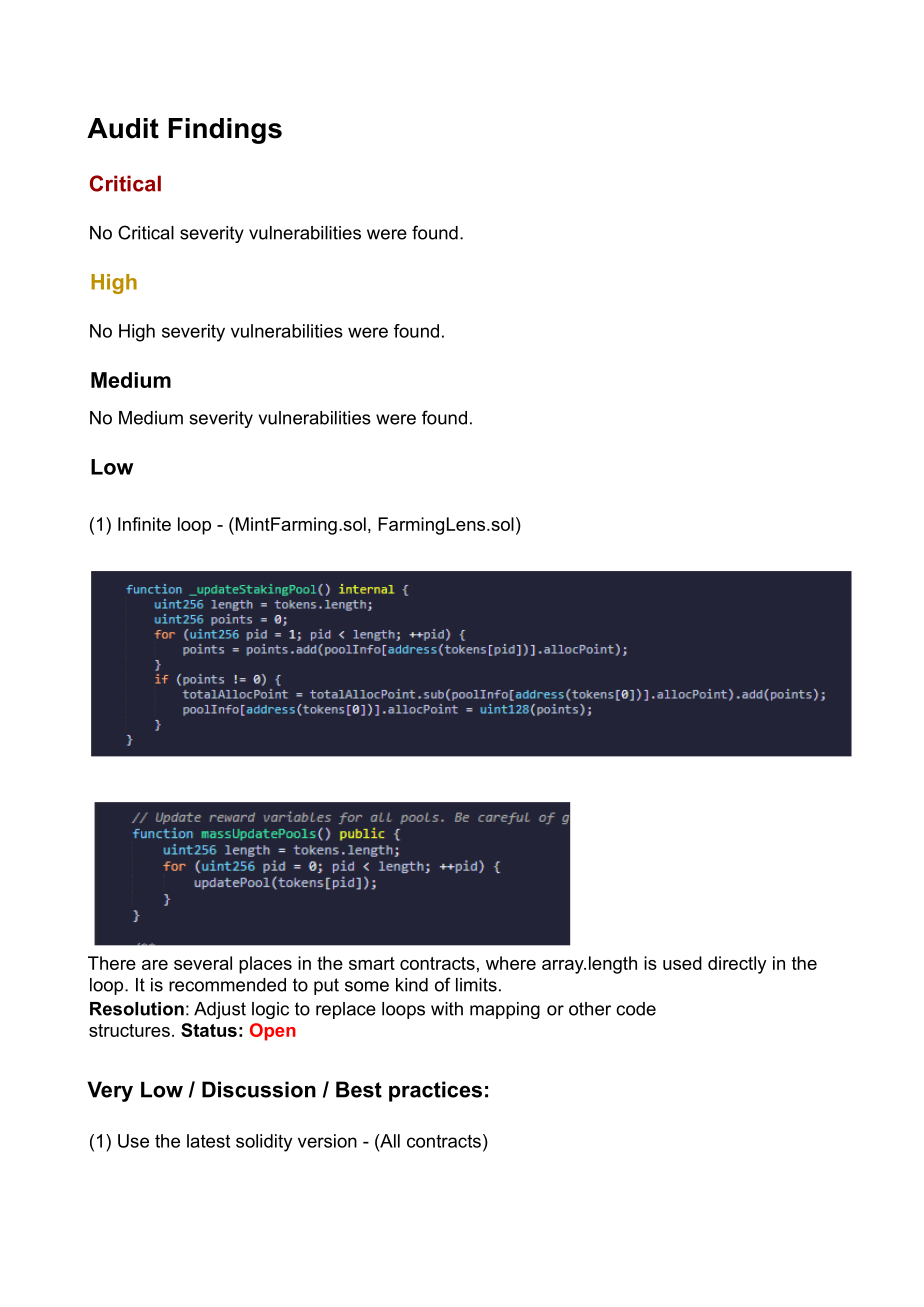  Describe the element at coordinates (225, 131) in the document. I see `Findings` at that location.
